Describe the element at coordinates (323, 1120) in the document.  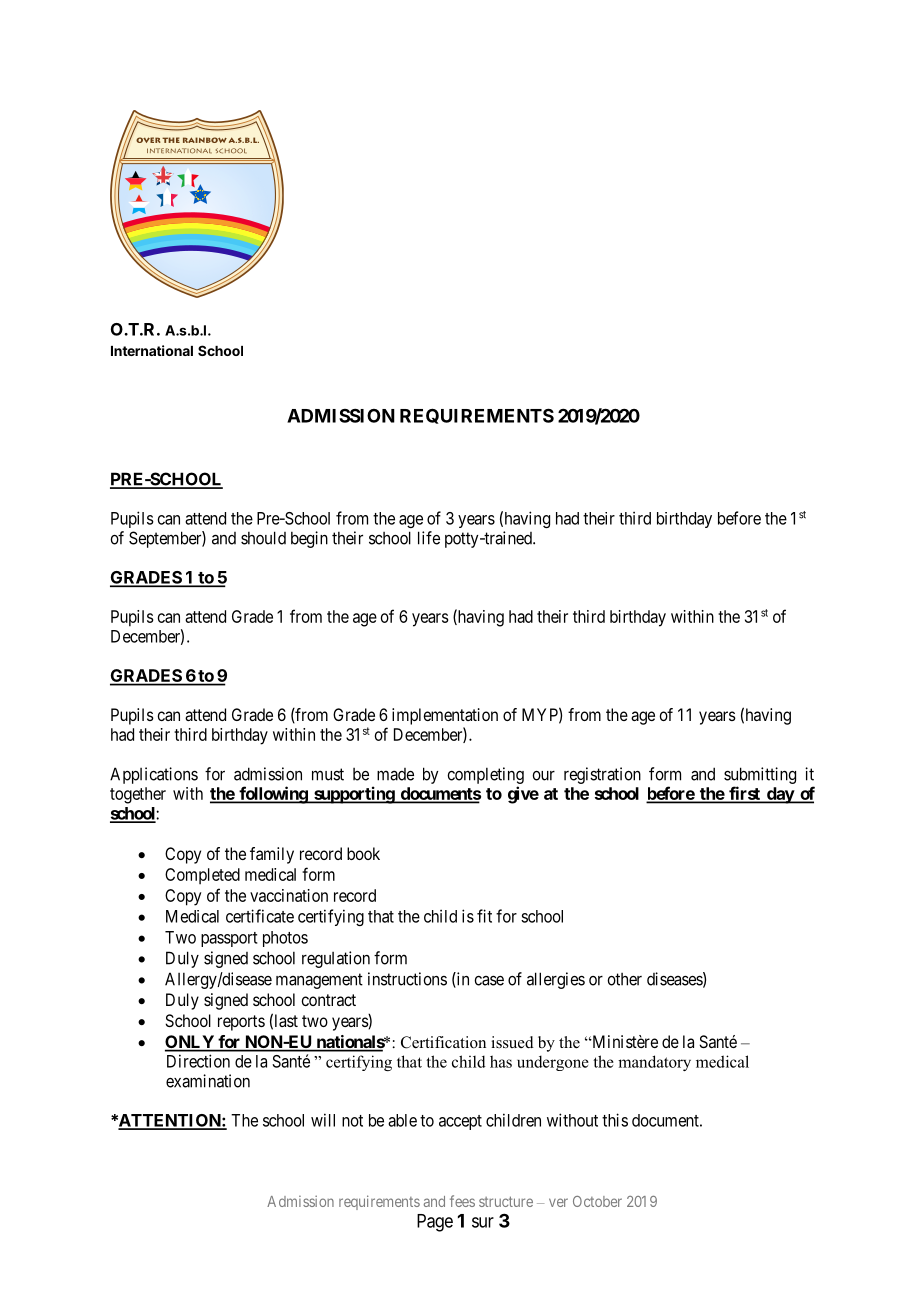
I see `will` at that location.
